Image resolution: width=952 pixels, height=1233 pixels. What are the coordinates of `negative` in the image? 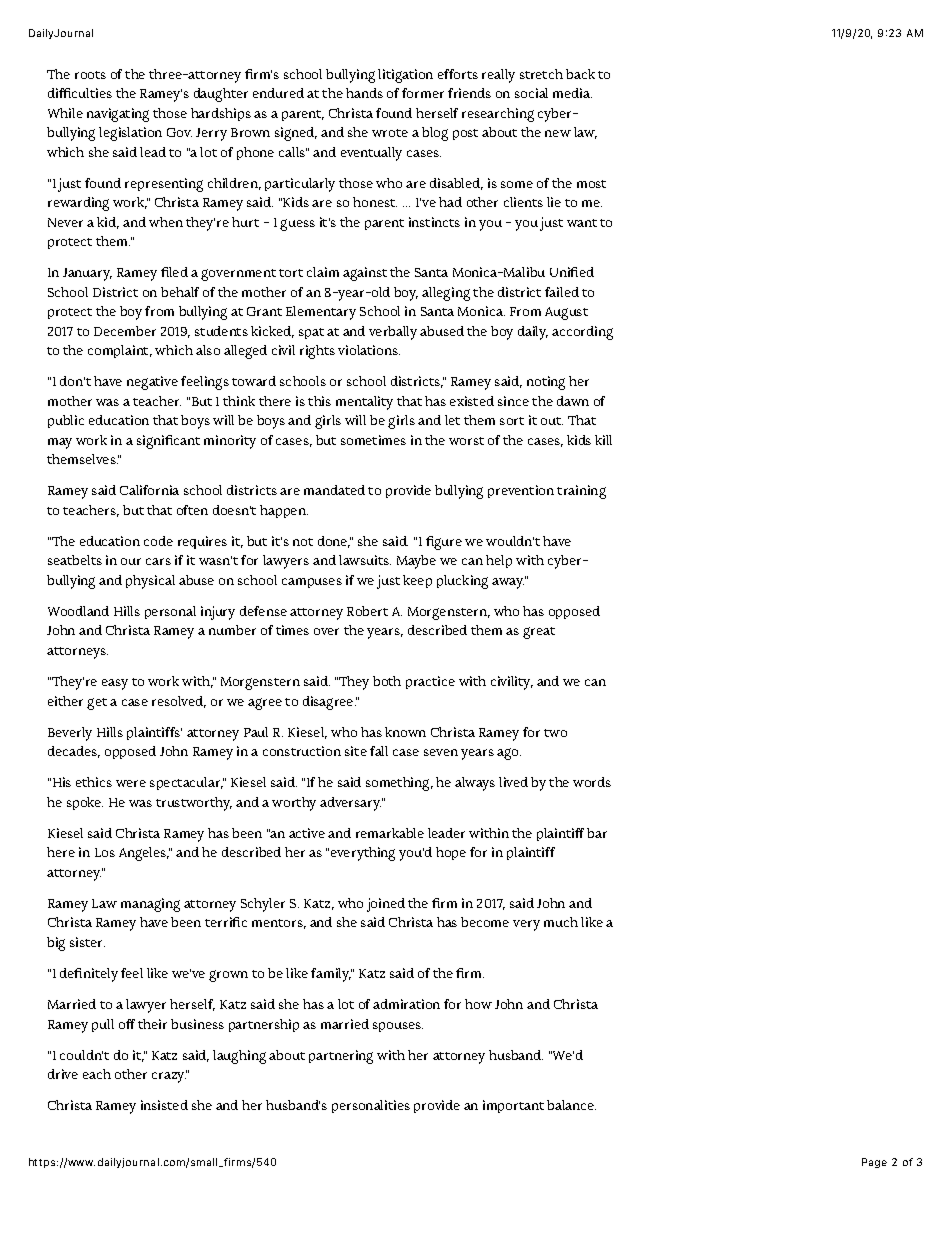 It's located at (152, 383).
